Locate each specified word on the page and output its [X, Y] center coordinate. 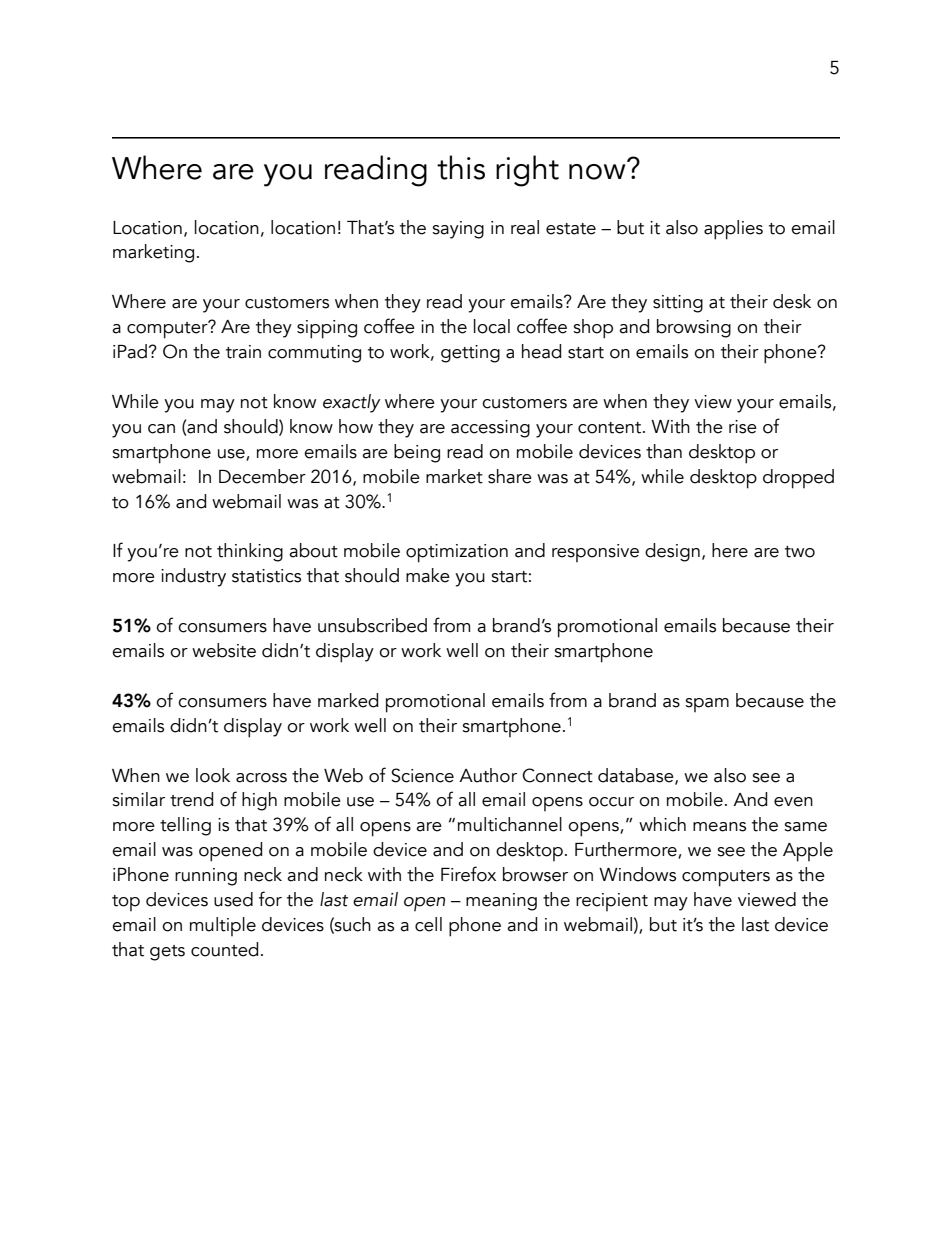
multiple [223, 926]
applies [733, 230]
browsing [694, 328]
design [672, 552]
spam [707, 705]
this [461, 167]
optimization [457, 553]
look [213, 775]
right [527, 171]
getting [470, 354]
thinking [250, 552]
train [243, 352]
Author [488, 775]
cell [428, 924]
